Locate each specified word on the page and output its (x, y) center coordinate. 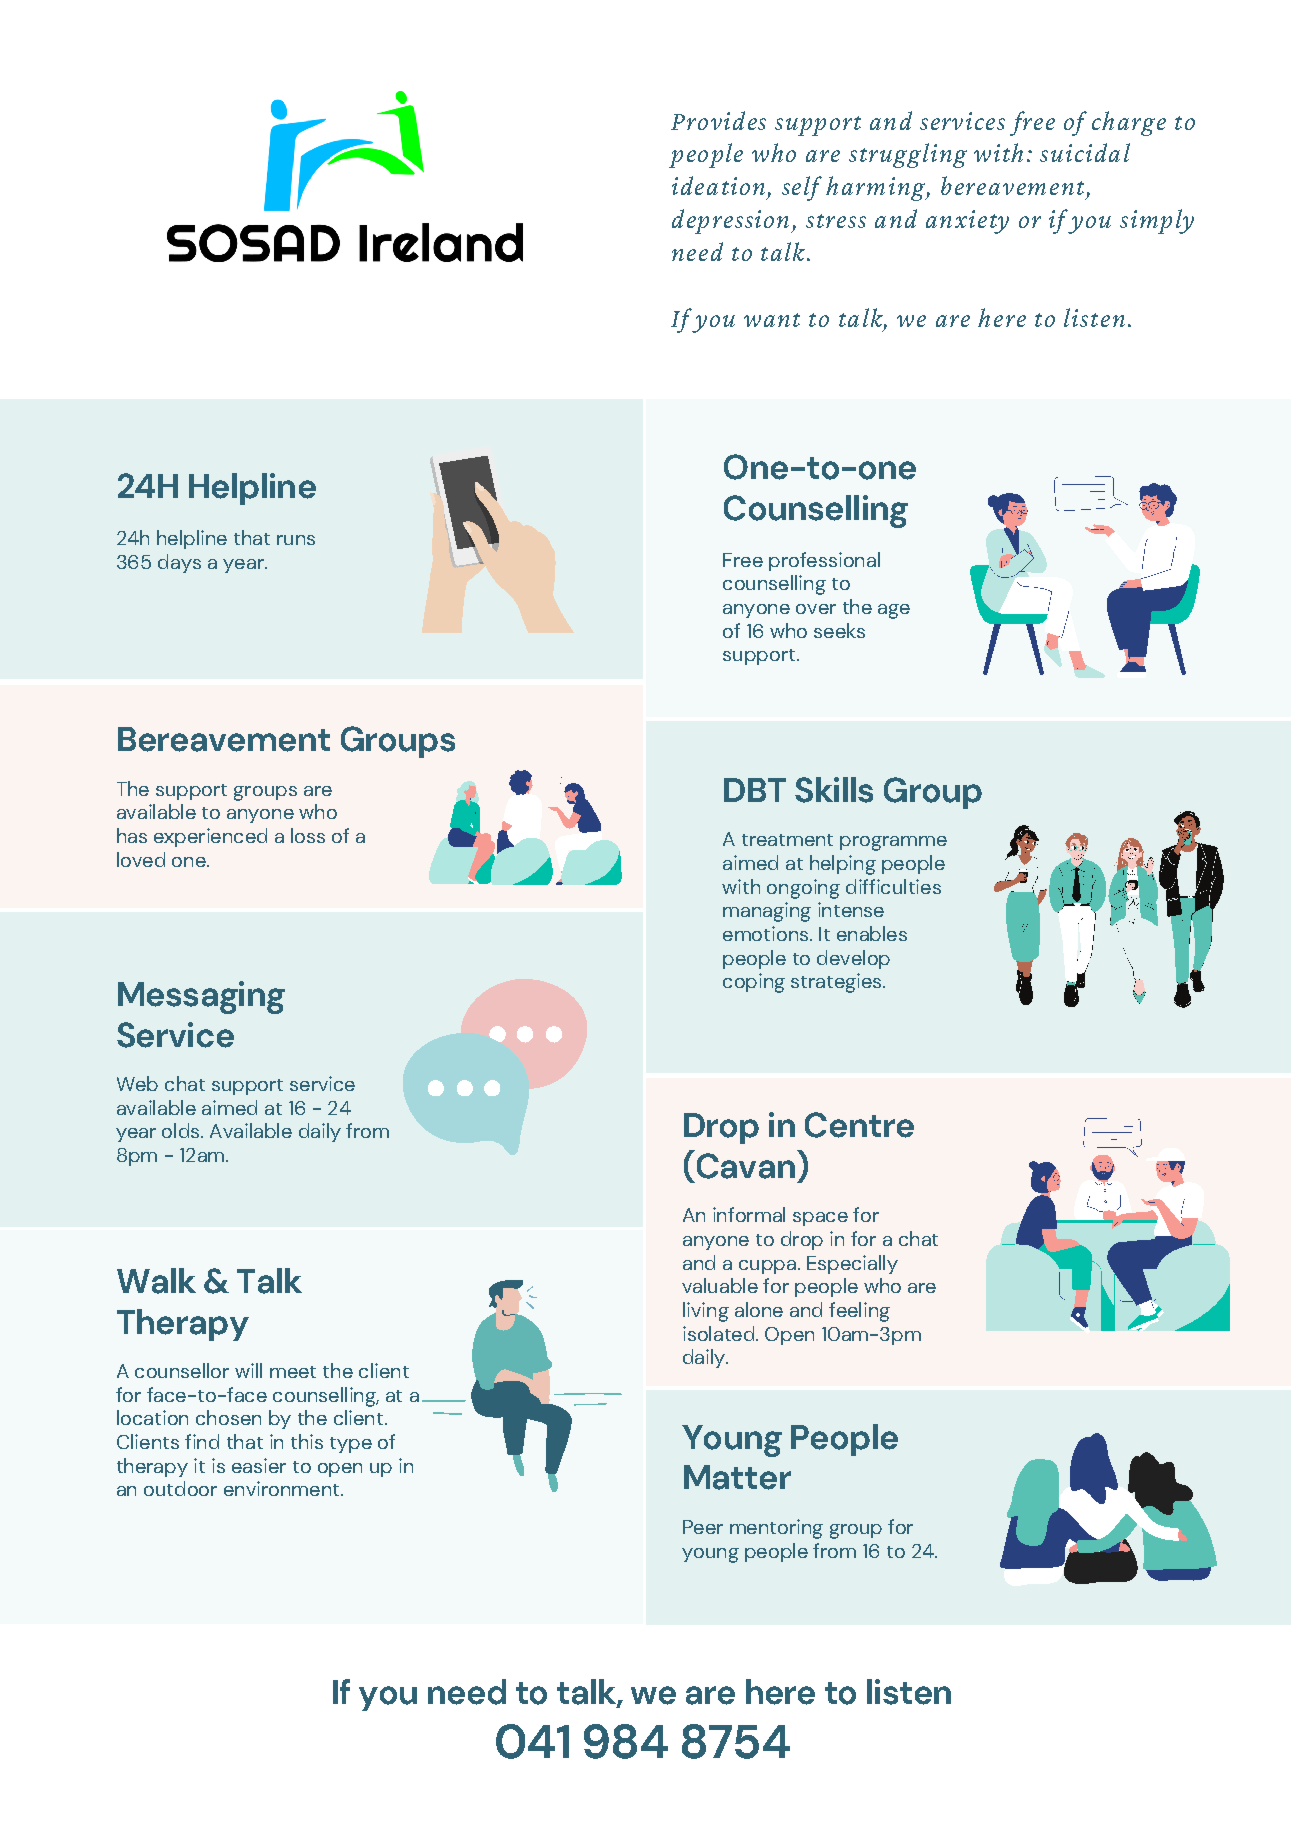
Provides (718, 120)
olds (182, 1130)
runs (296, 540)
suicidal (1085, 152)
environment (281, 1488)
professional (824, 561)
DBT (755, 790)
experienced (210, 837)
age (894, 611)
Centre (859, 1125)
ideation (718, 185)
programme (893, 843)
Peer (703, 1527)
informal (749, 1214)
